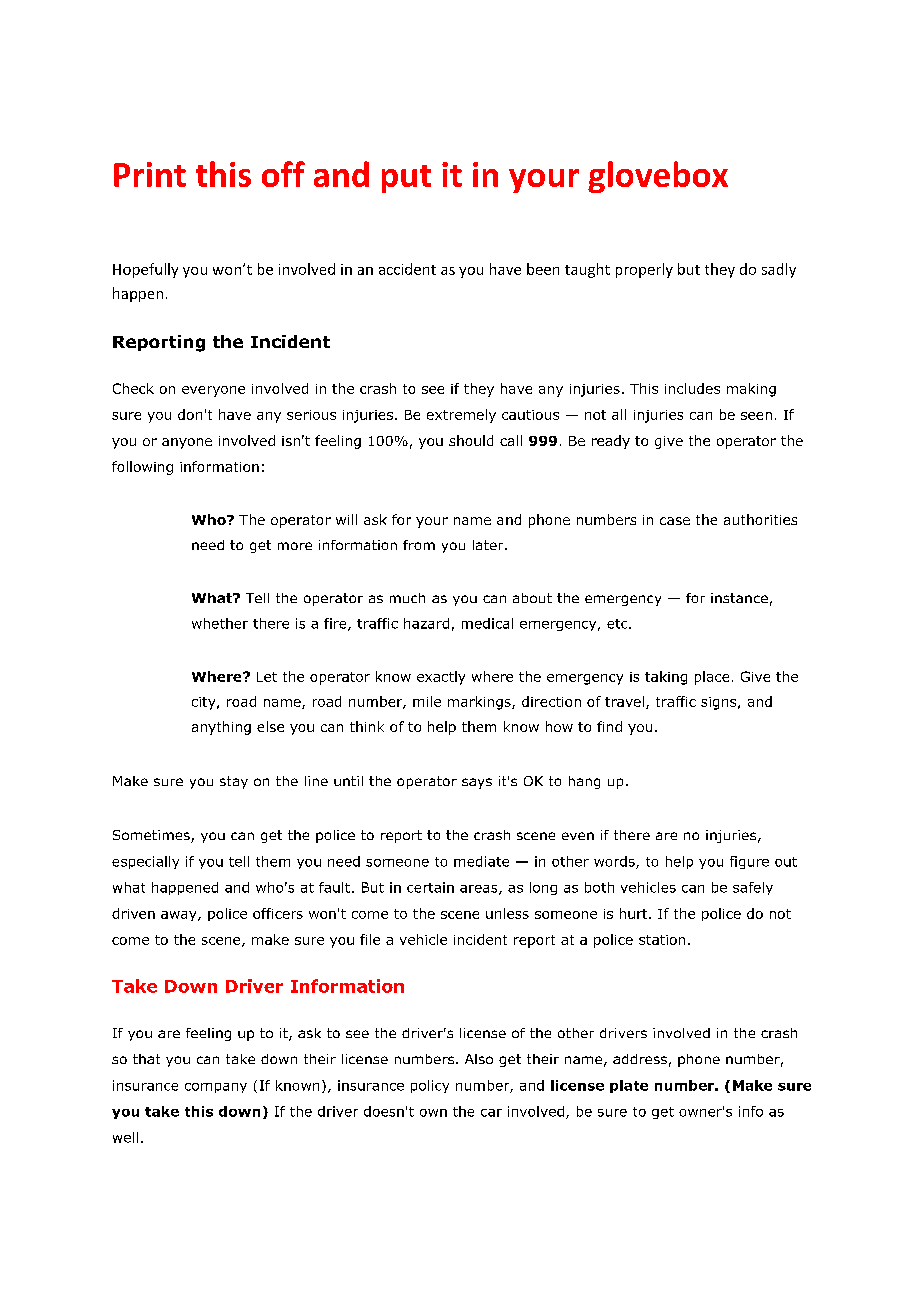  I want to click on company, so click(216, 1088).
